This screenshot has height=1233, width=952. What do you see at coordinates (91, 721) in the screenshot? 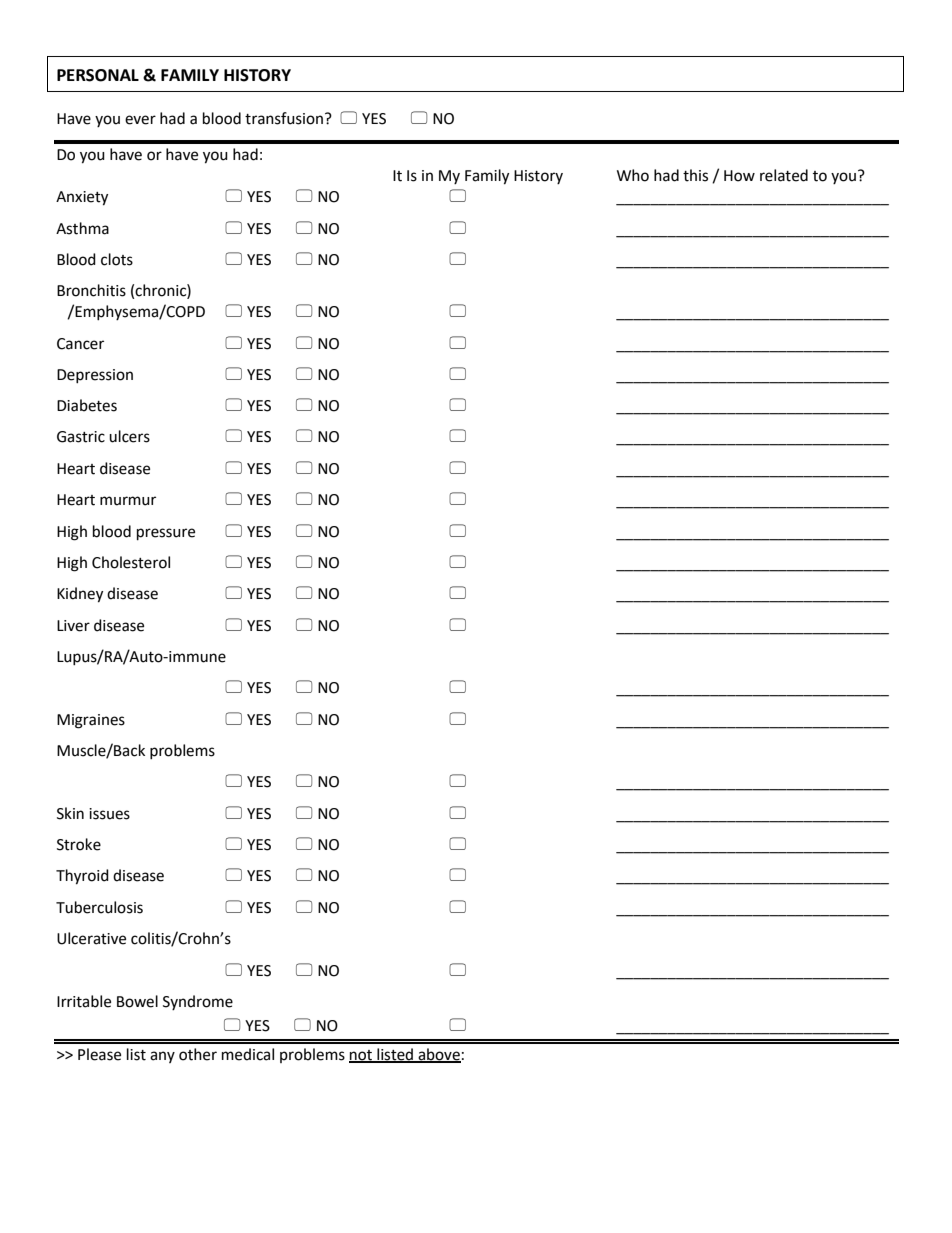
I see `Migraines` at bounding box center [91, 721].
